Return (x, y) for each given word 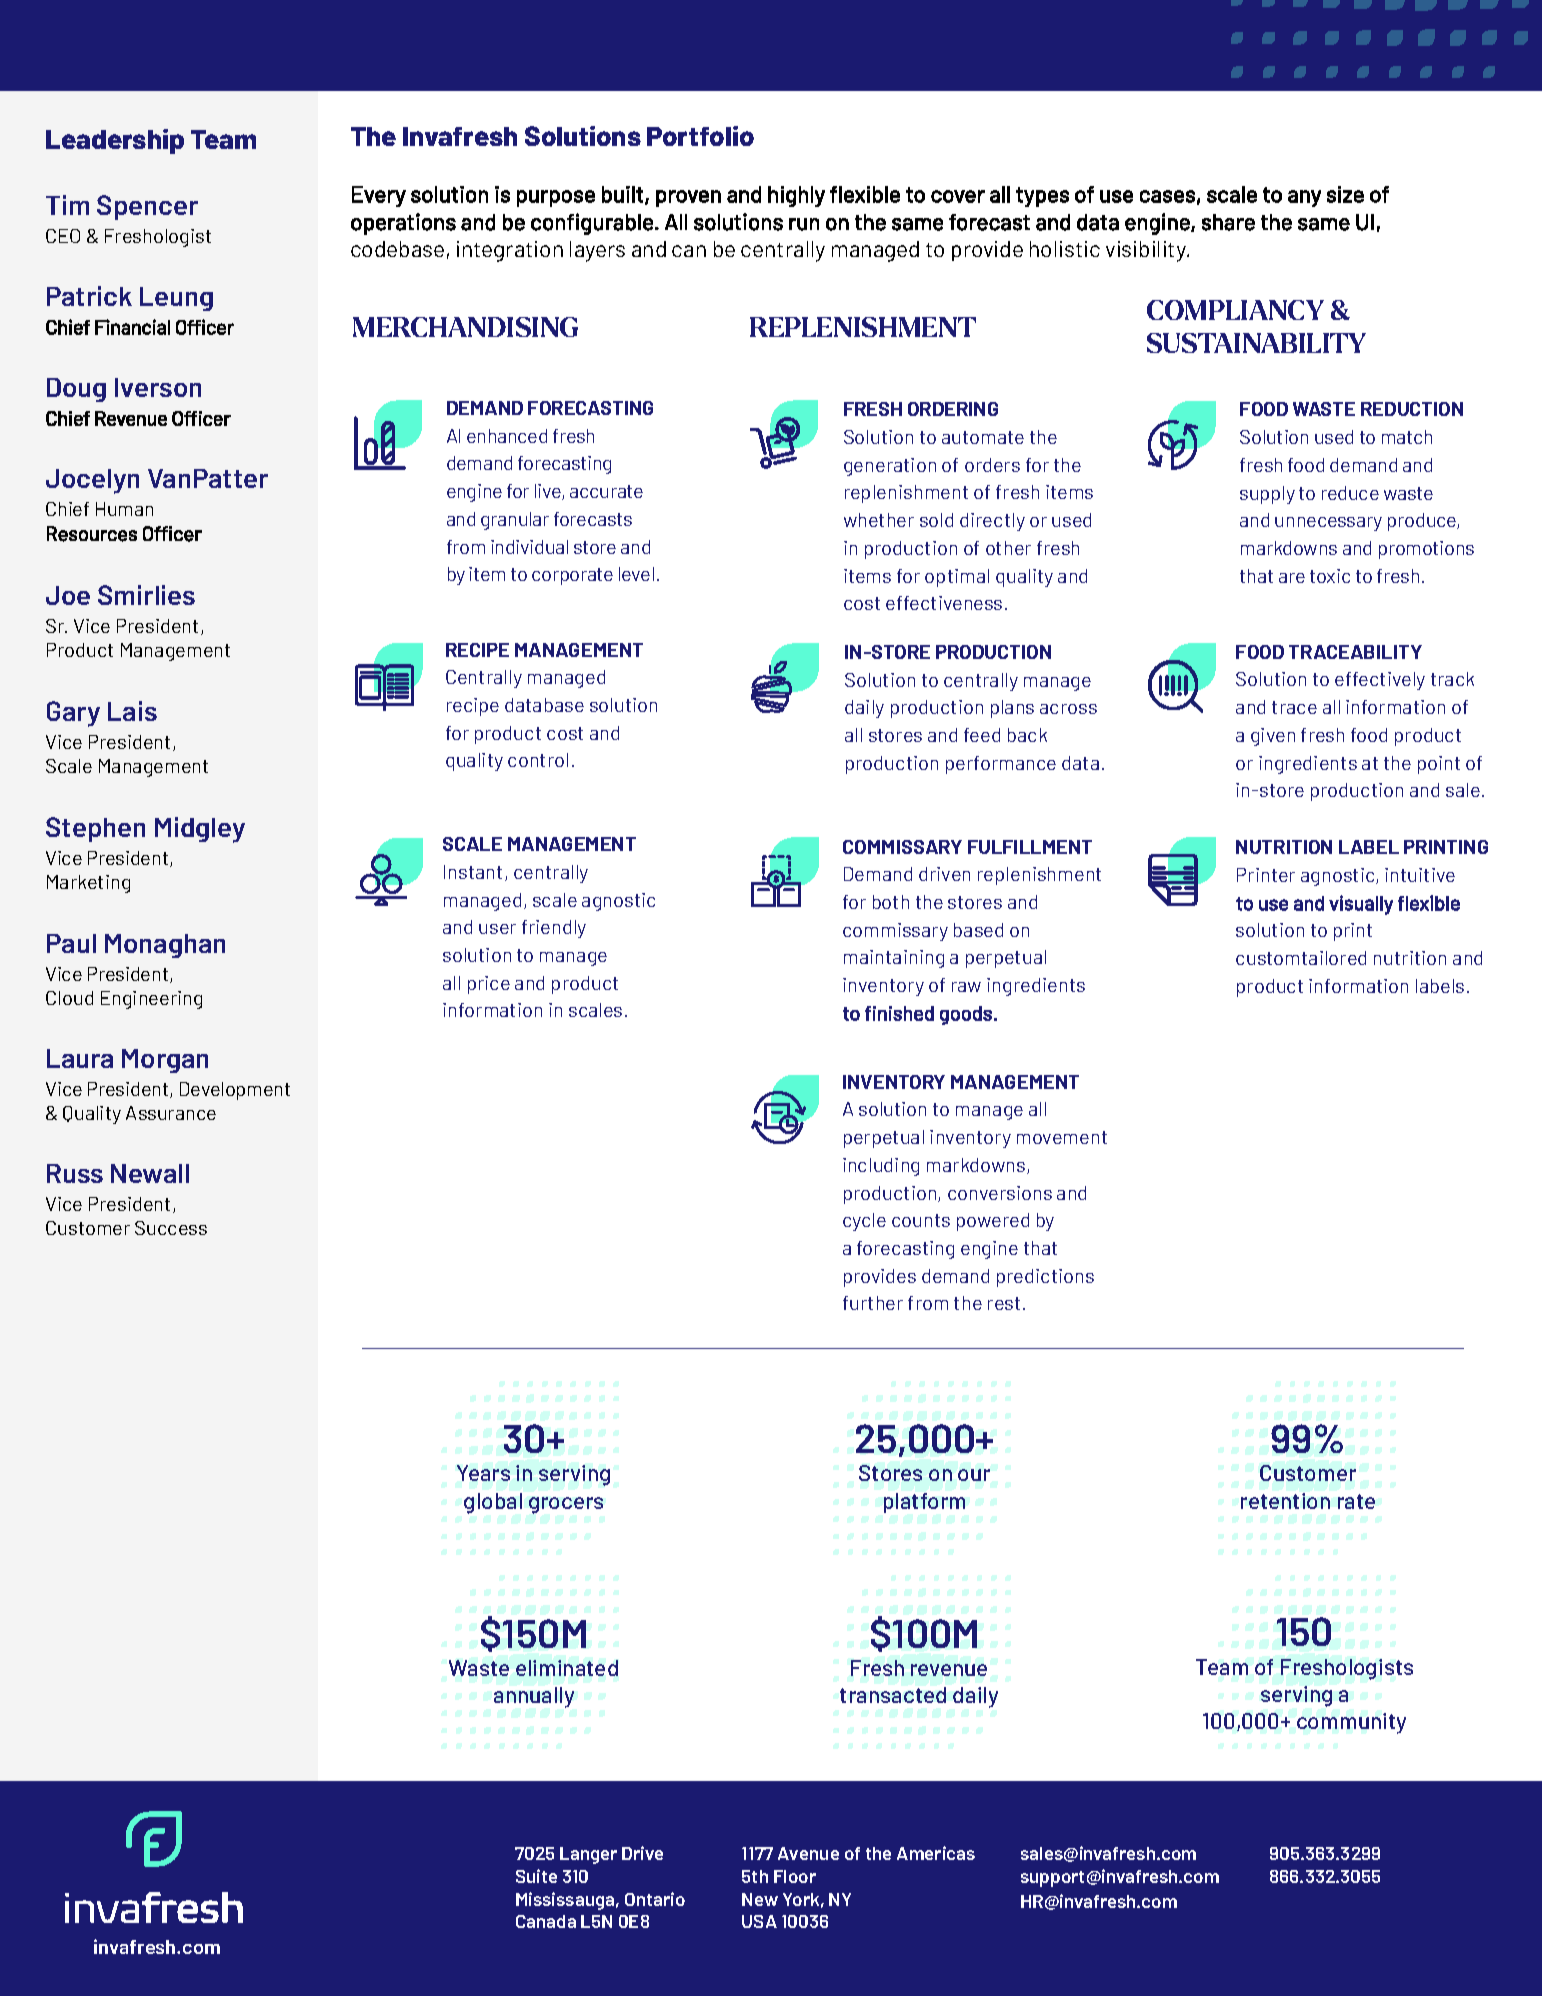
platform (924, 1503)
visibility (1147, 251)
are (1292, 578)
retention (1285, 1501)
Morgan (165, 1061)
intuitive (1420, 875)
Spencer (147, 207)
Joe (68, 595)
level (636, 574)
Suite (536, 1876)
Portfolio (700, 136)
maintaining (894, 959)
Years (483, 1473)
